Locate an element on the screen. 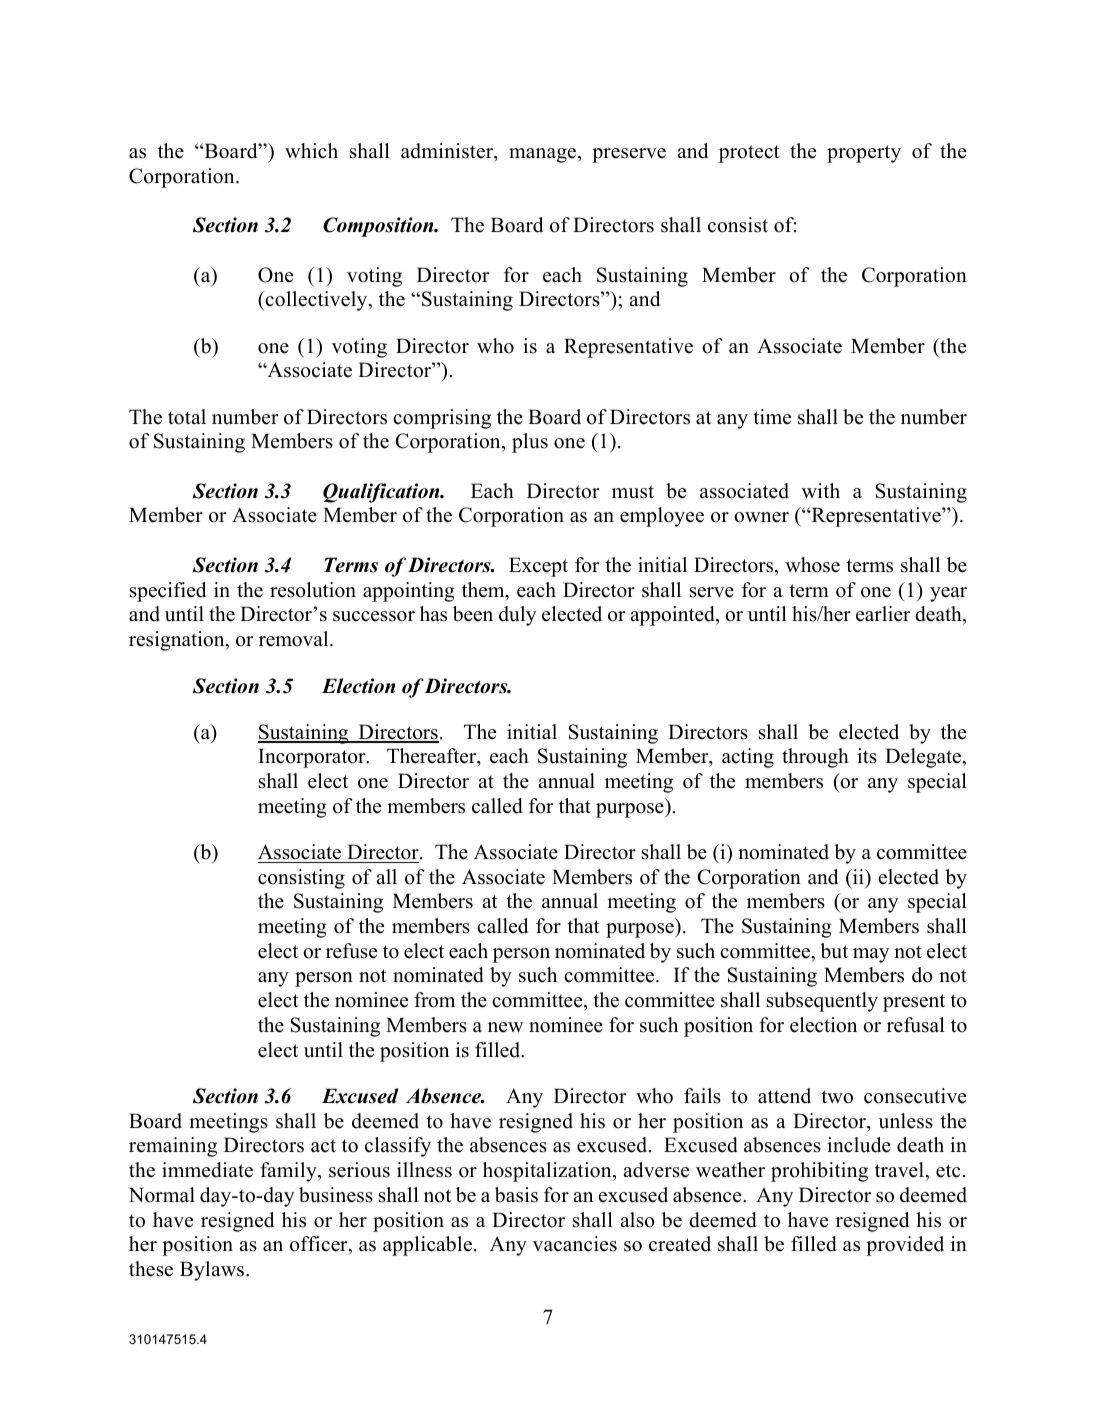 The height and width of the screenshot is (1419, 1096). whose is located at coordinates (812, 565).
